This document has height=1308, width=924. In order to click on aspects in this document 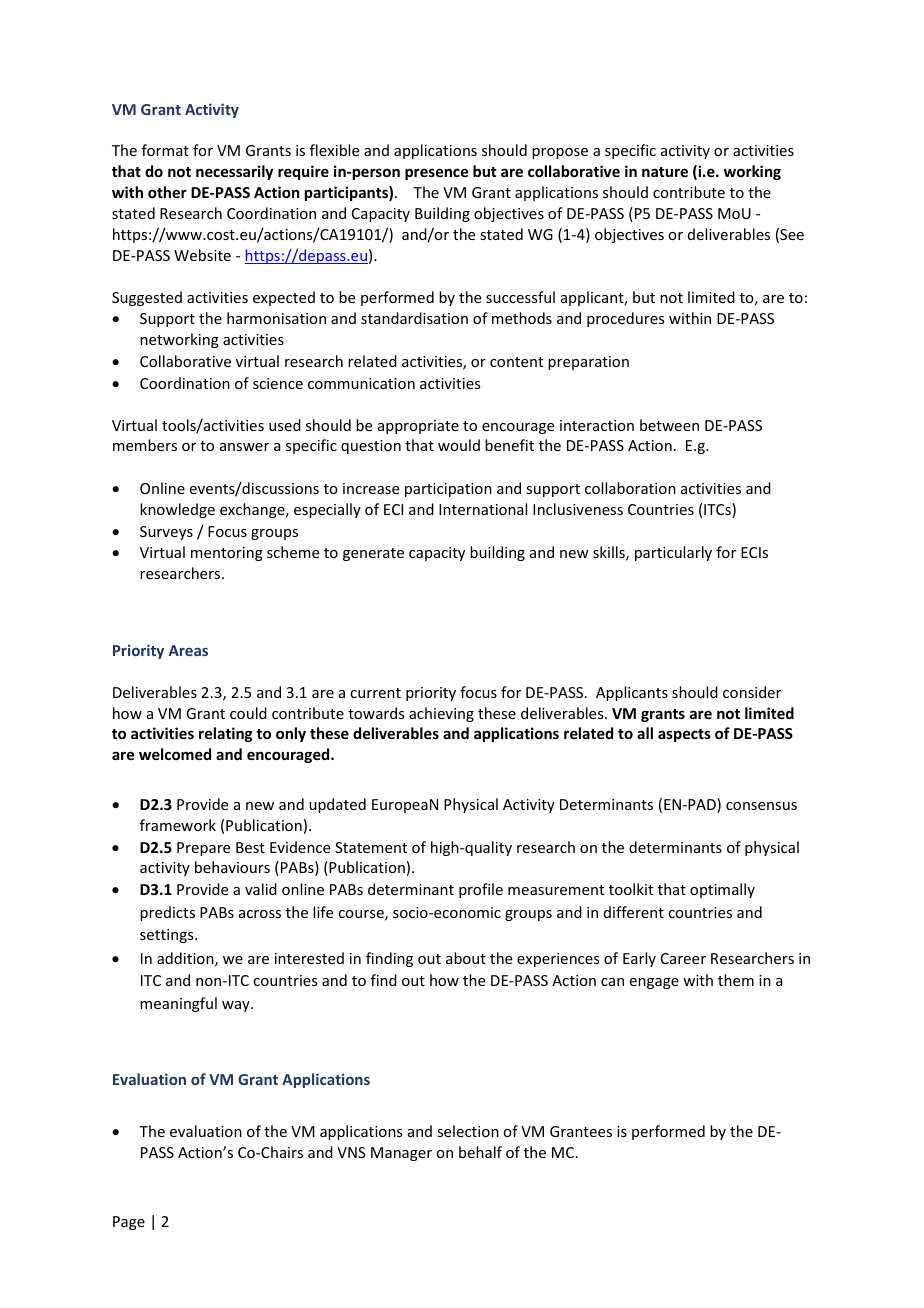, I will do `click(684, 735)`.
